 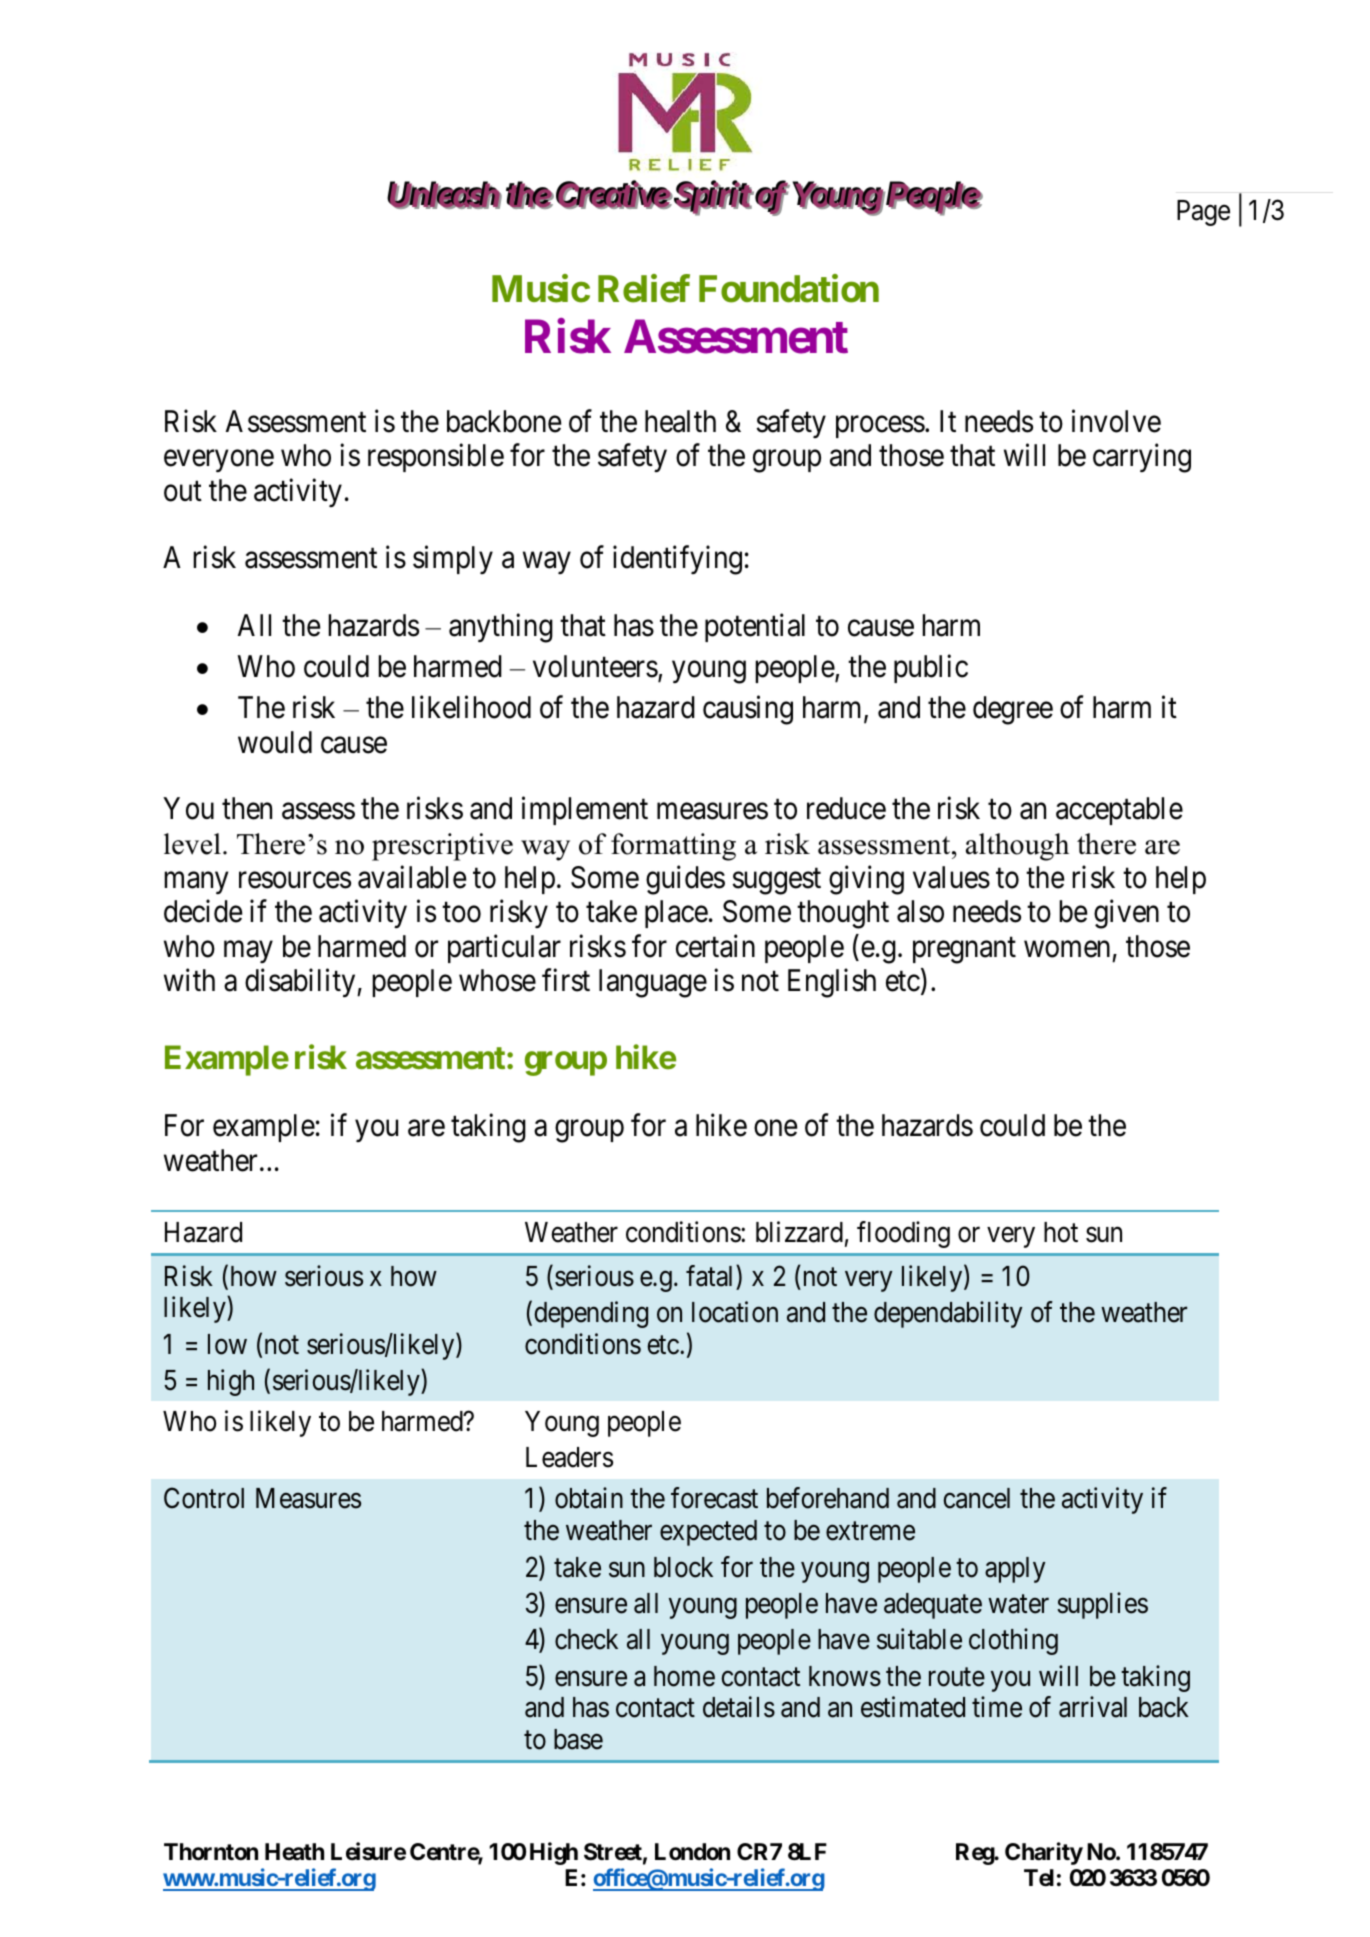 What do you see at coordinates (711, 1276) in the screenshot?
I see `fatal` at bounding box center [711, 1276].
